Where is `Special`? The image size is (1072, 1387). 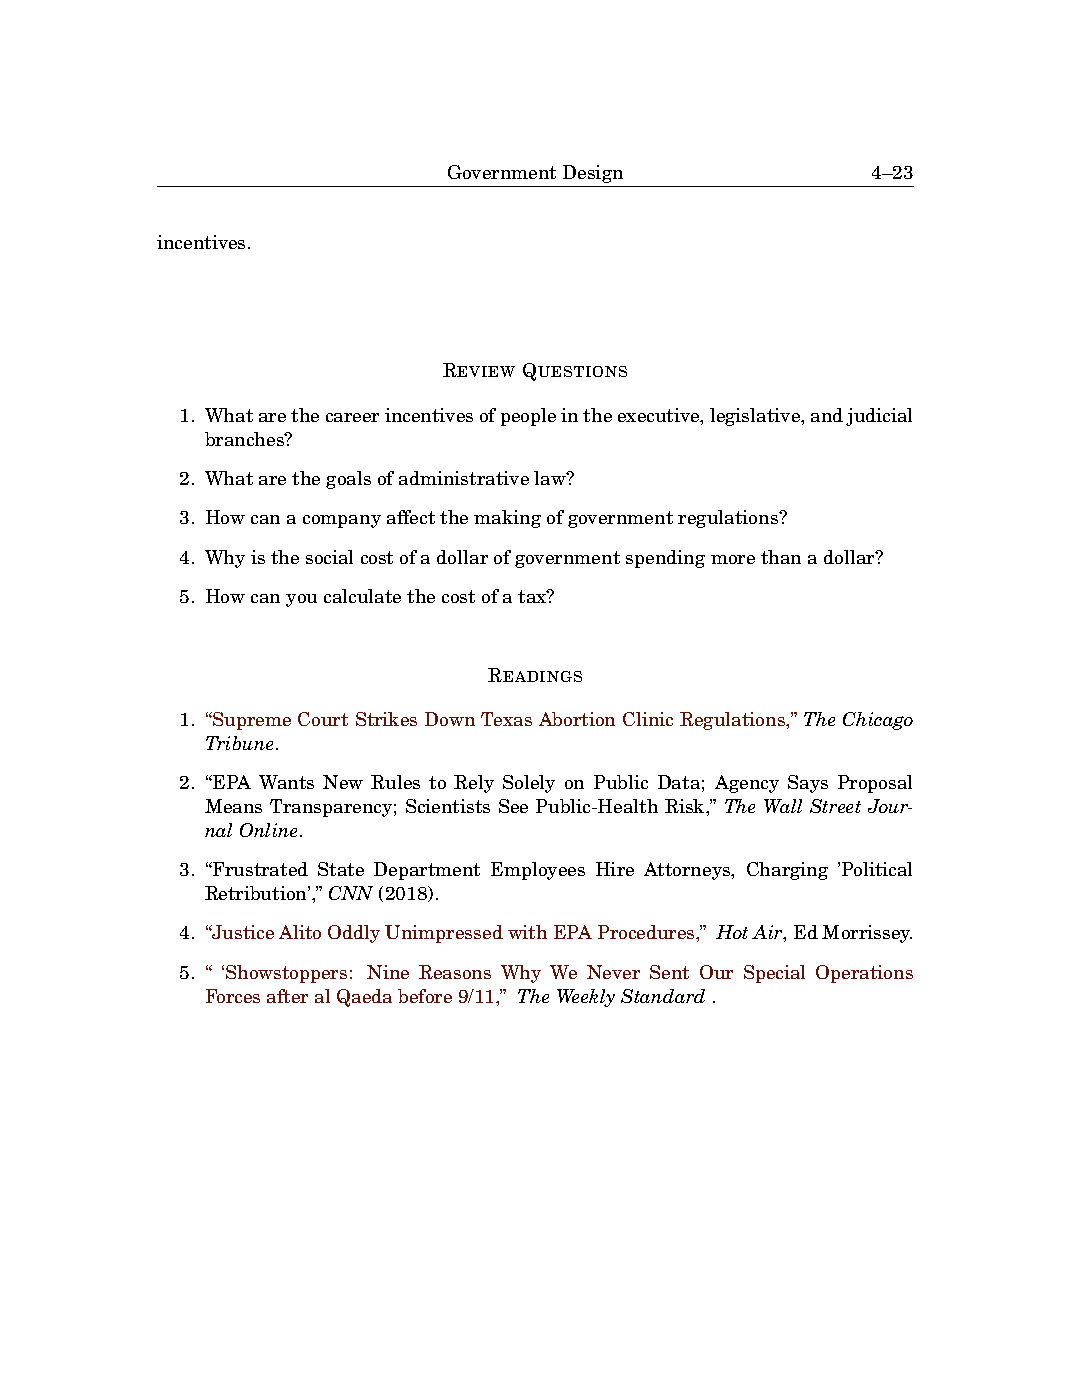 Special is located at coordinates (774, 974).
